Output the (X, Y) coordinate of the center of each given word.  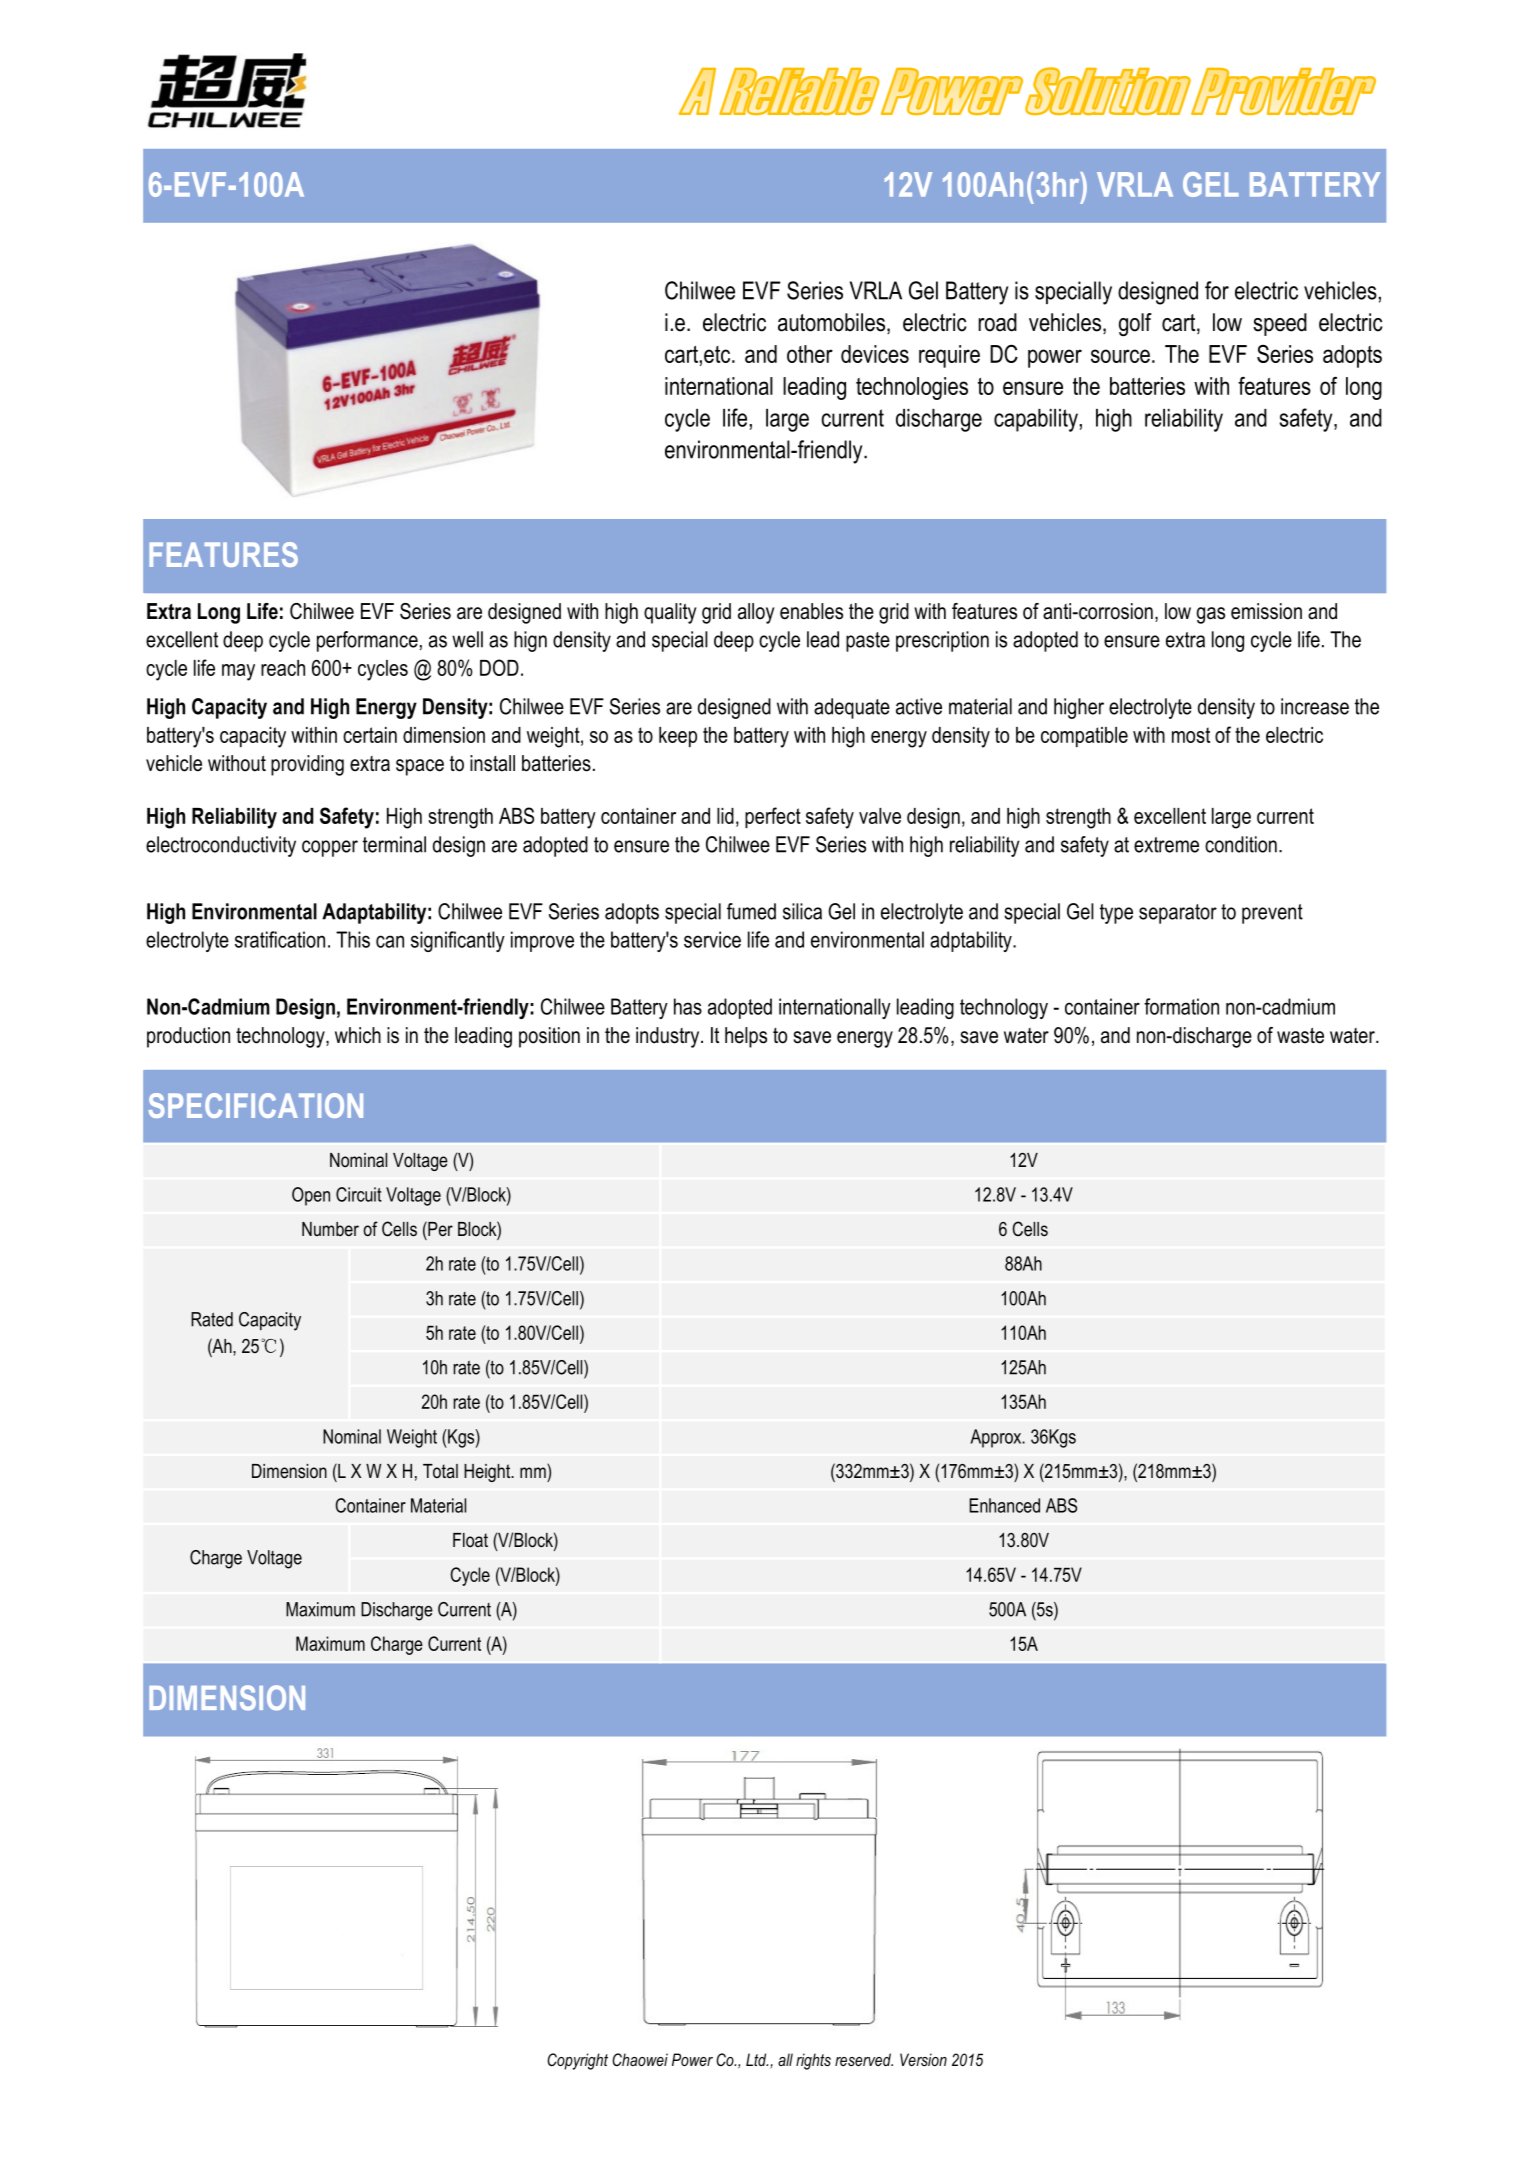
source (1120, 356)
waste (1300, 1035)
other (810, 354)
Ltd (757, 2059)
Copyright (577, 2061)
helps (746, 1037)
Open (311, 1196)
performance (367, 641)
